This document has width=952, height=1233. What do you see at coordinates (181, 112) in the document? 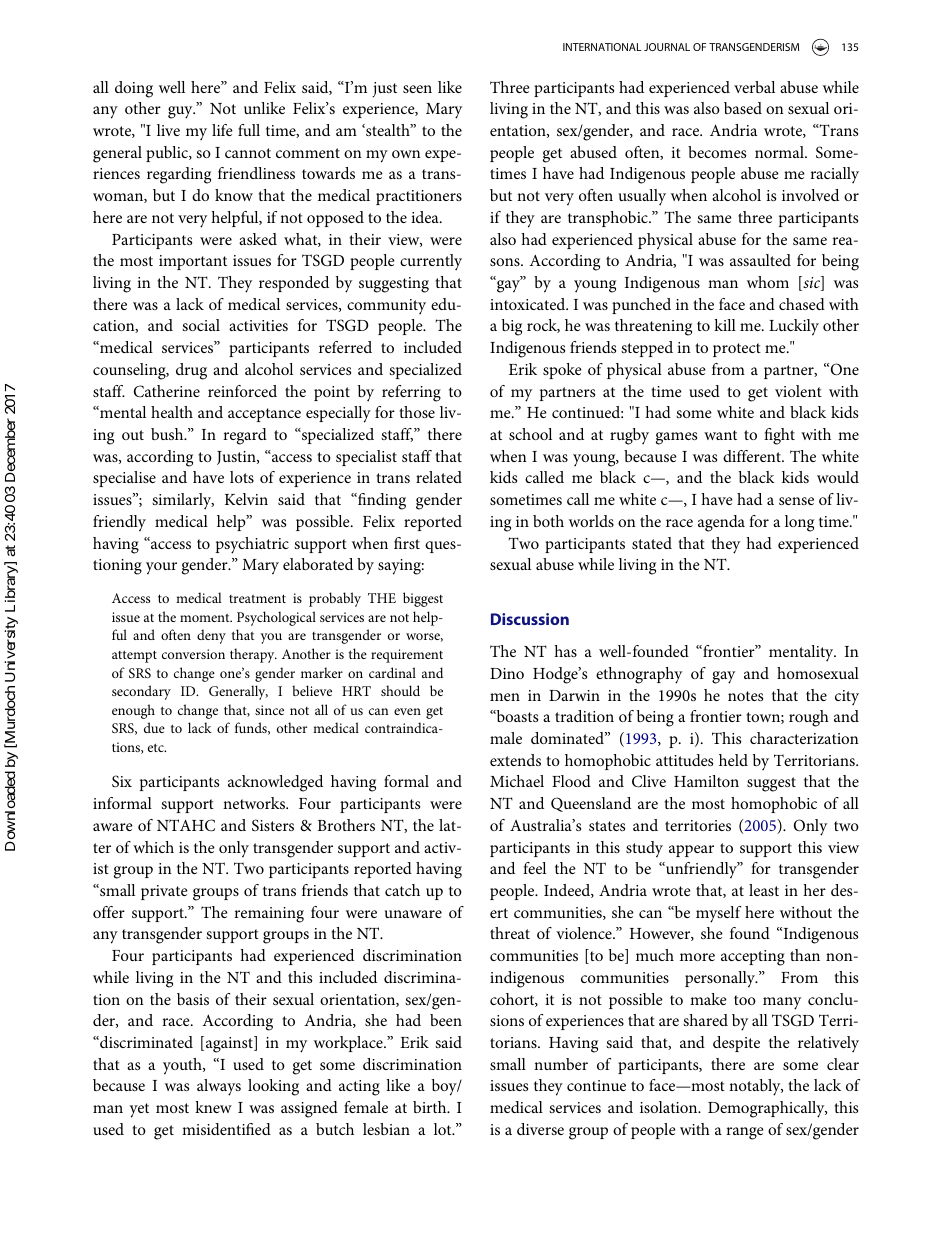
I see `guy` at bounding box center [181, 112].
